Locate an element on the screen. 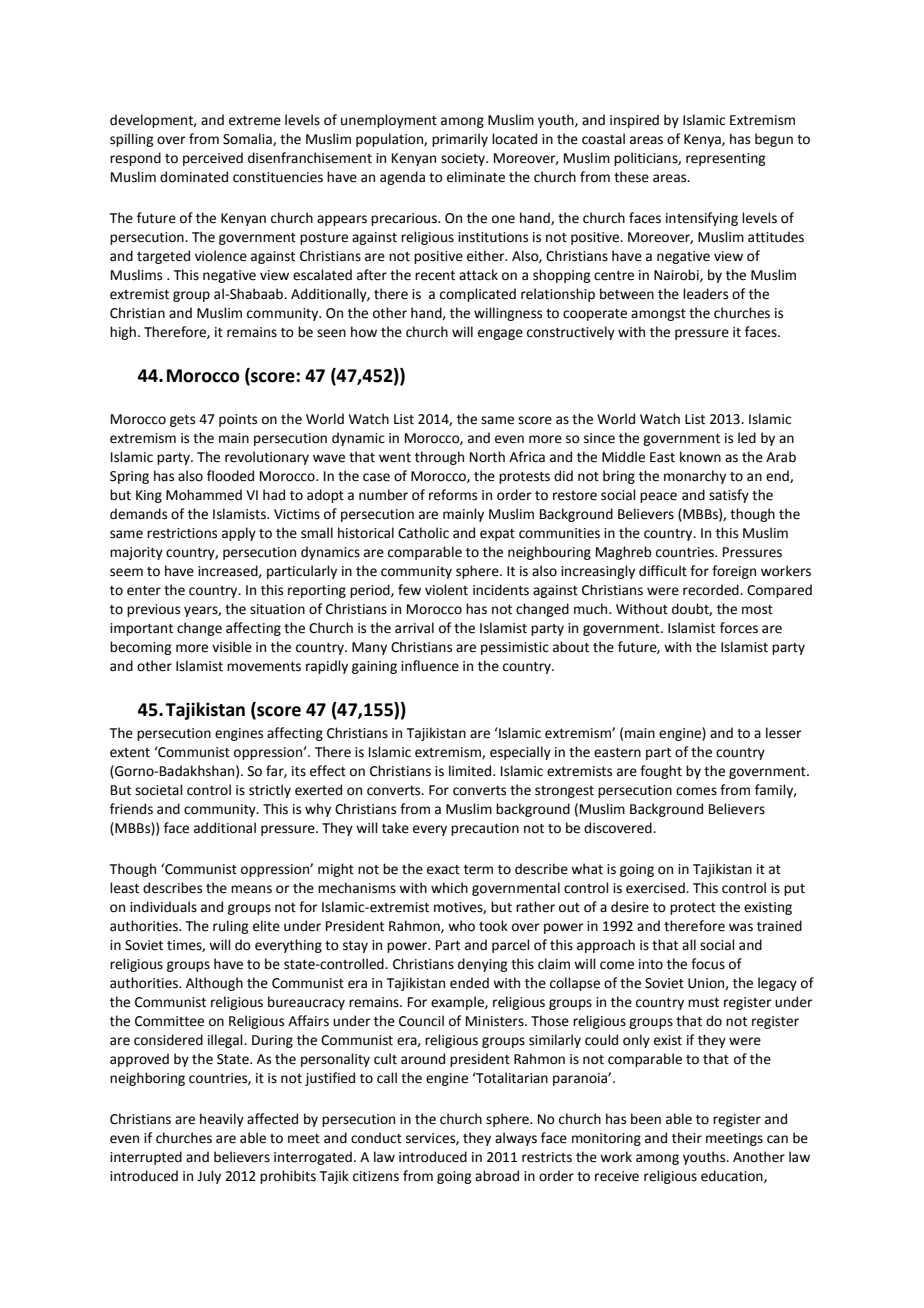 The height and width of the screenshot is (1308, 924). heavily is located at coordinates (222, 1120).
